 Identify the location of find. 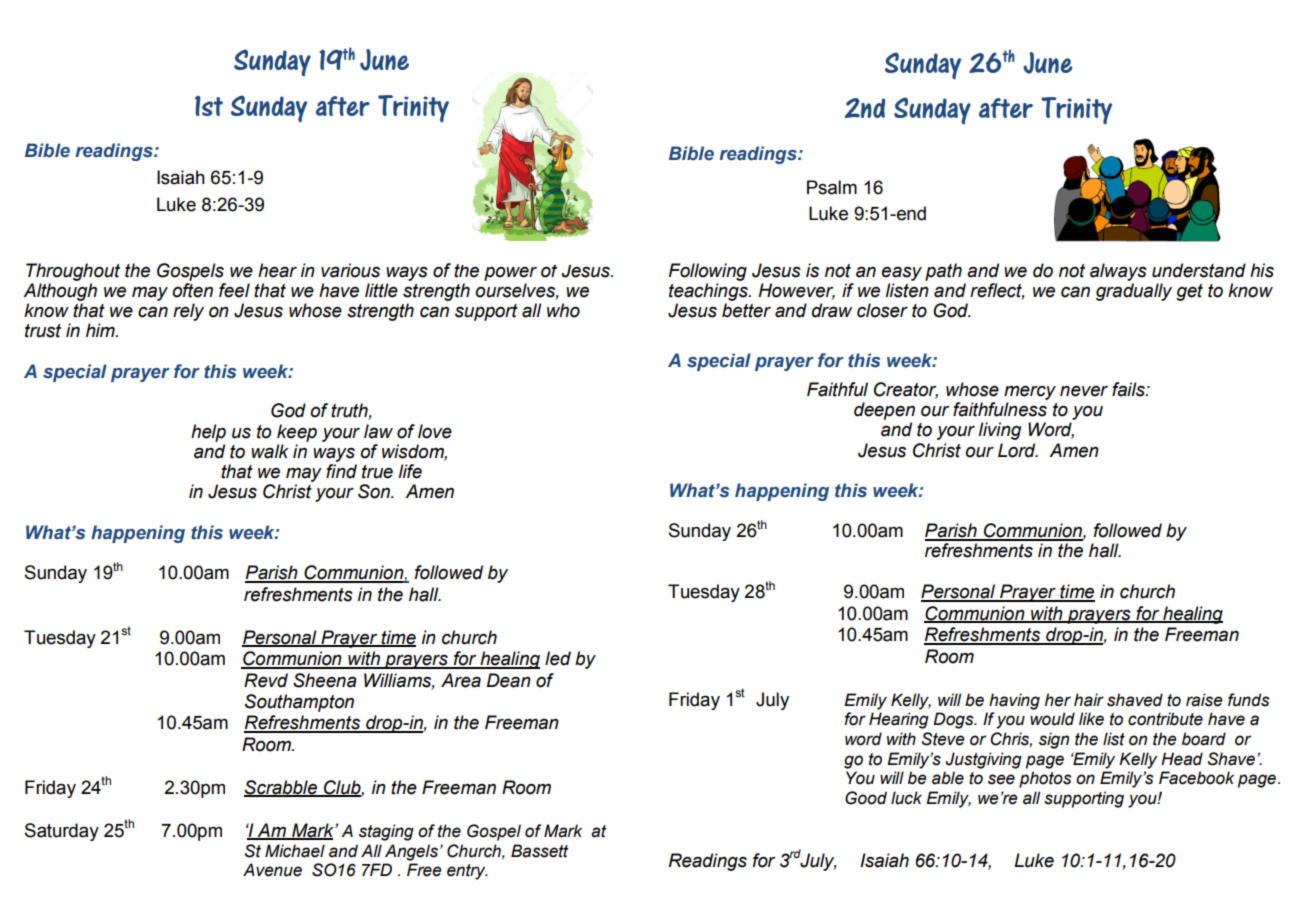
(341, 471).
